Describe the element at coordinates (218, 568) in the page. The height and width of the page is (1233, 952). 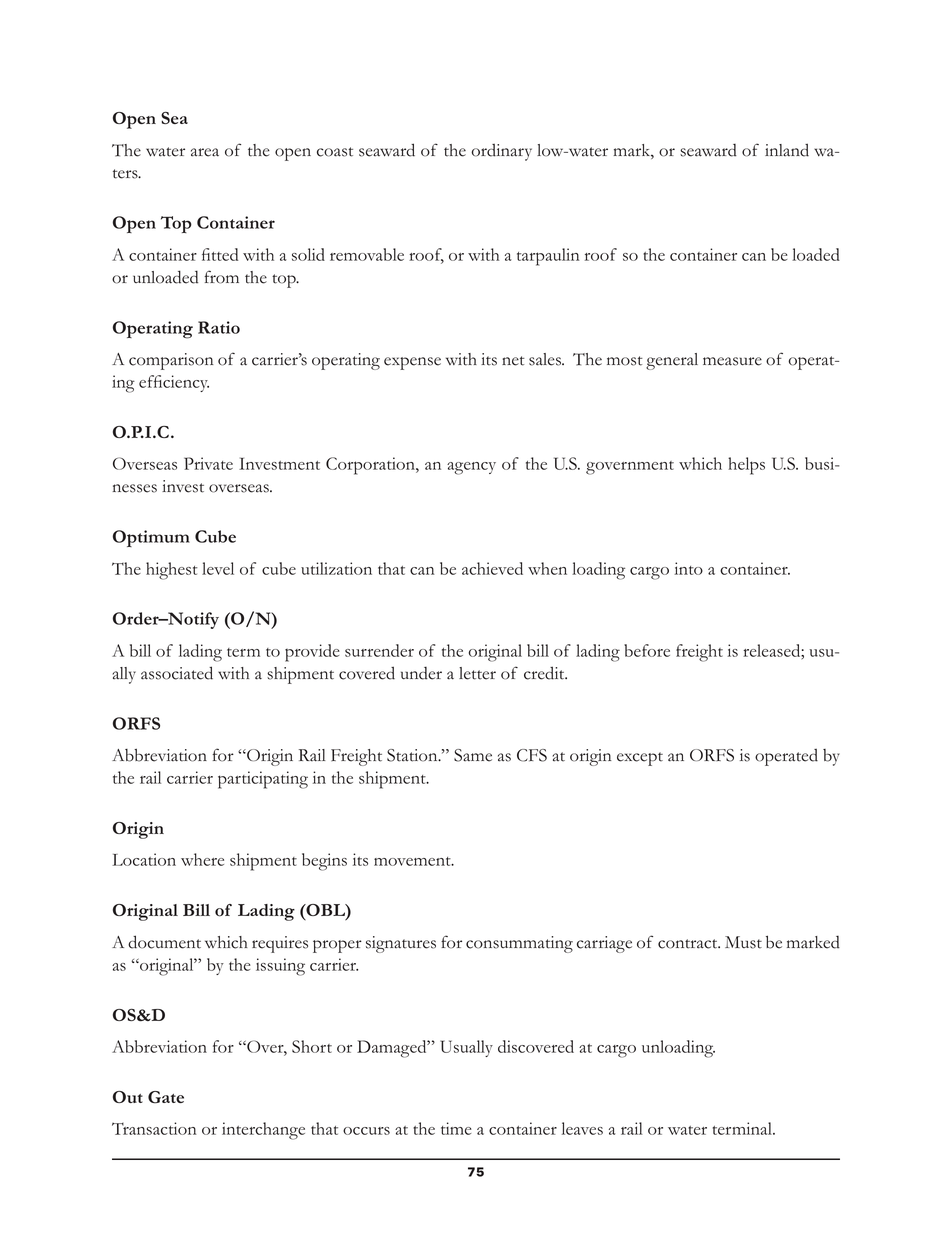
I see `level` at that location.
